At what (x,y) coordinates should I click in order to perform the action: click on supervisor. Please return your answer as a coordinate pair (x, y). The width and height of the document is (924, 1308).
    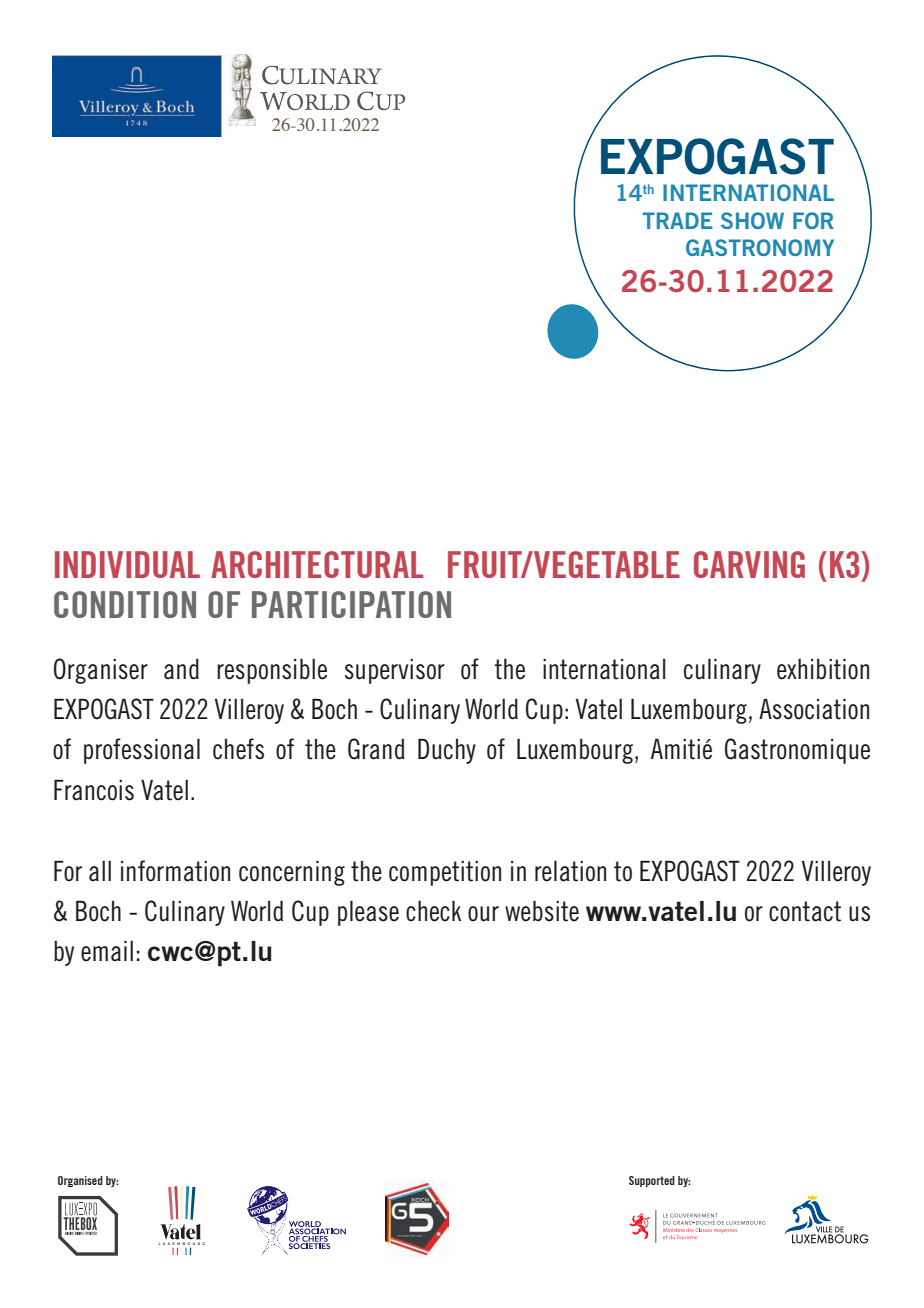
    Looking at the image, I should click on (395, 671).
